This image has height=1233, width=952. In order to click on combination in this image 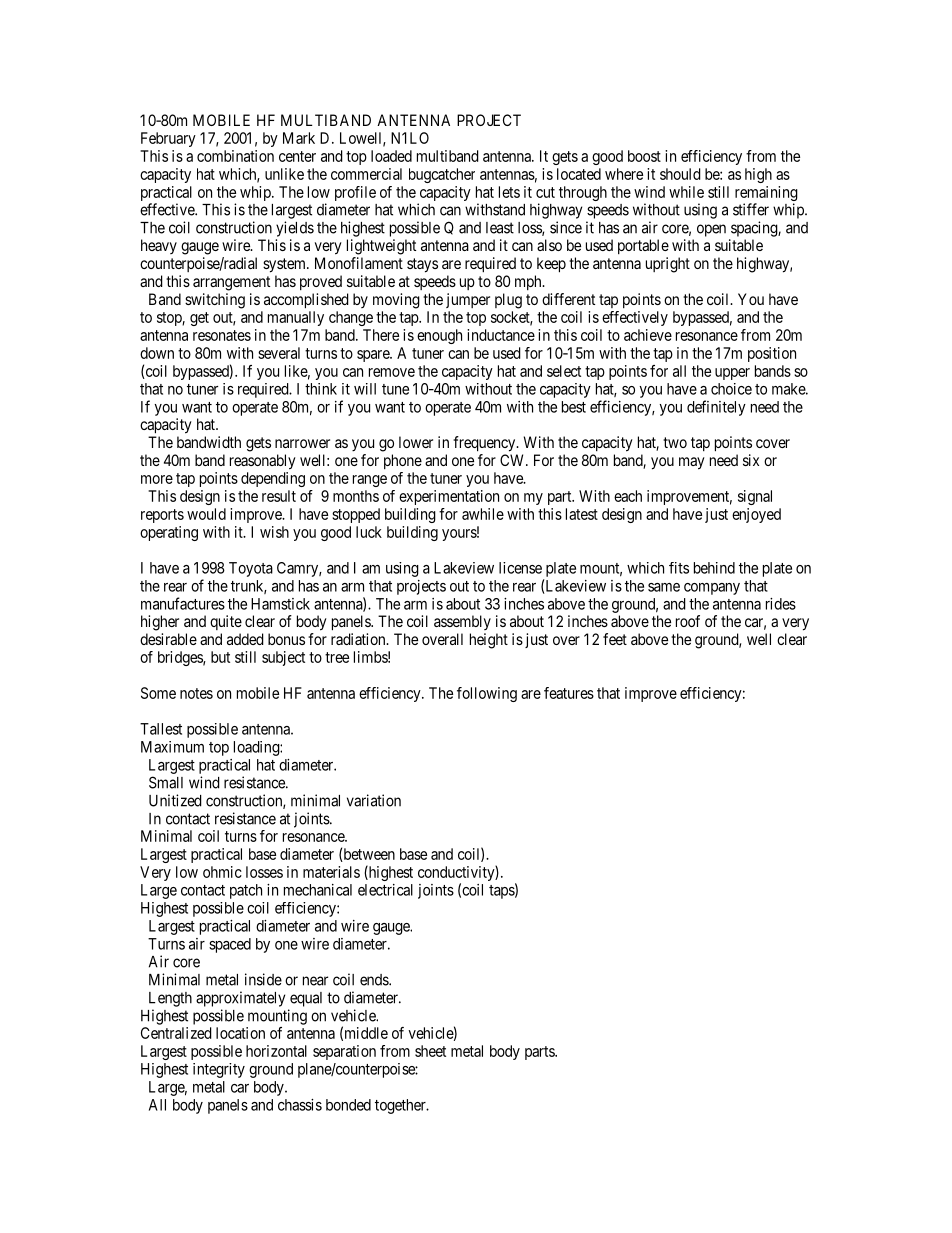, I will do `click(235, 156)`.
